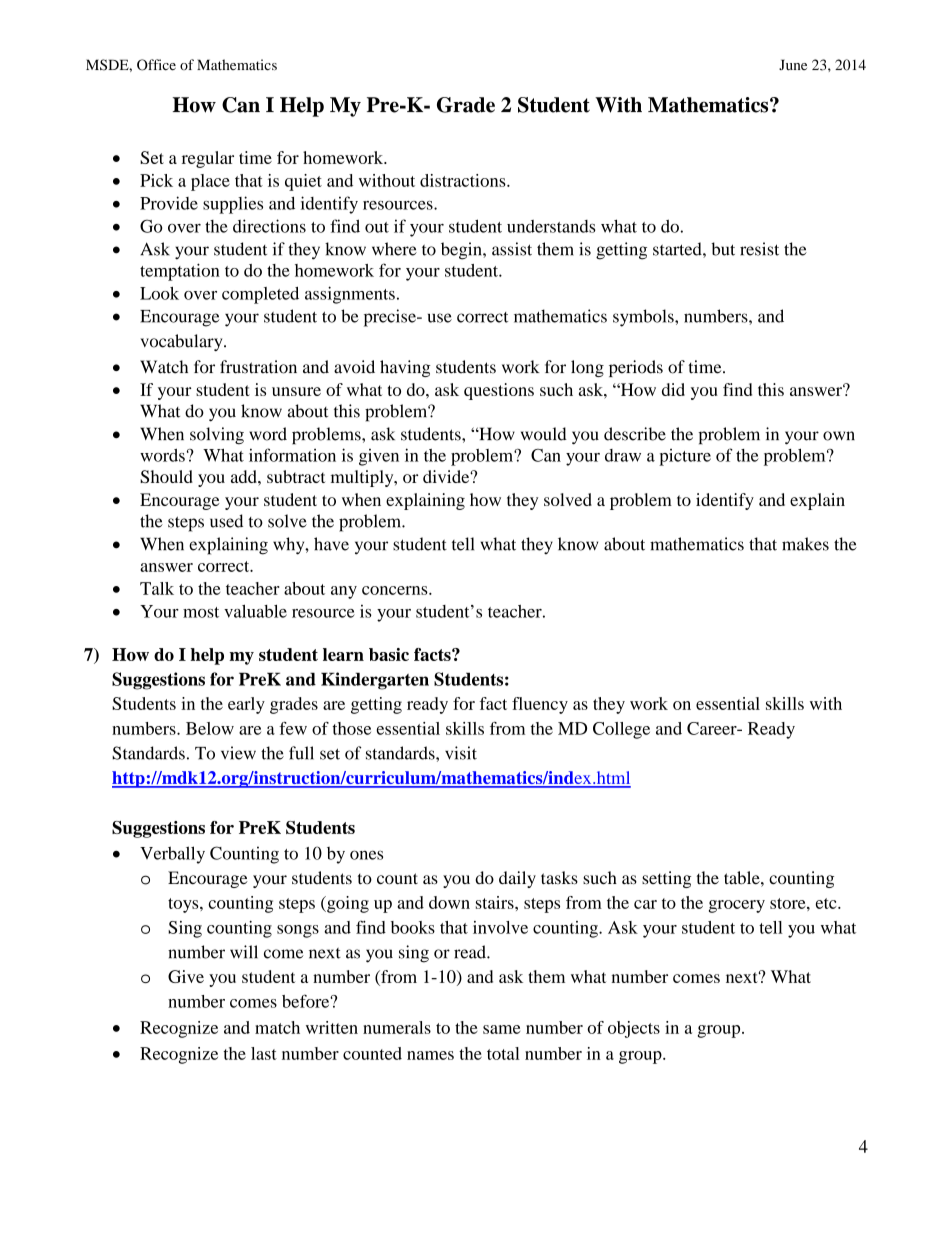  I want to click on match, so click(277, 1027).
